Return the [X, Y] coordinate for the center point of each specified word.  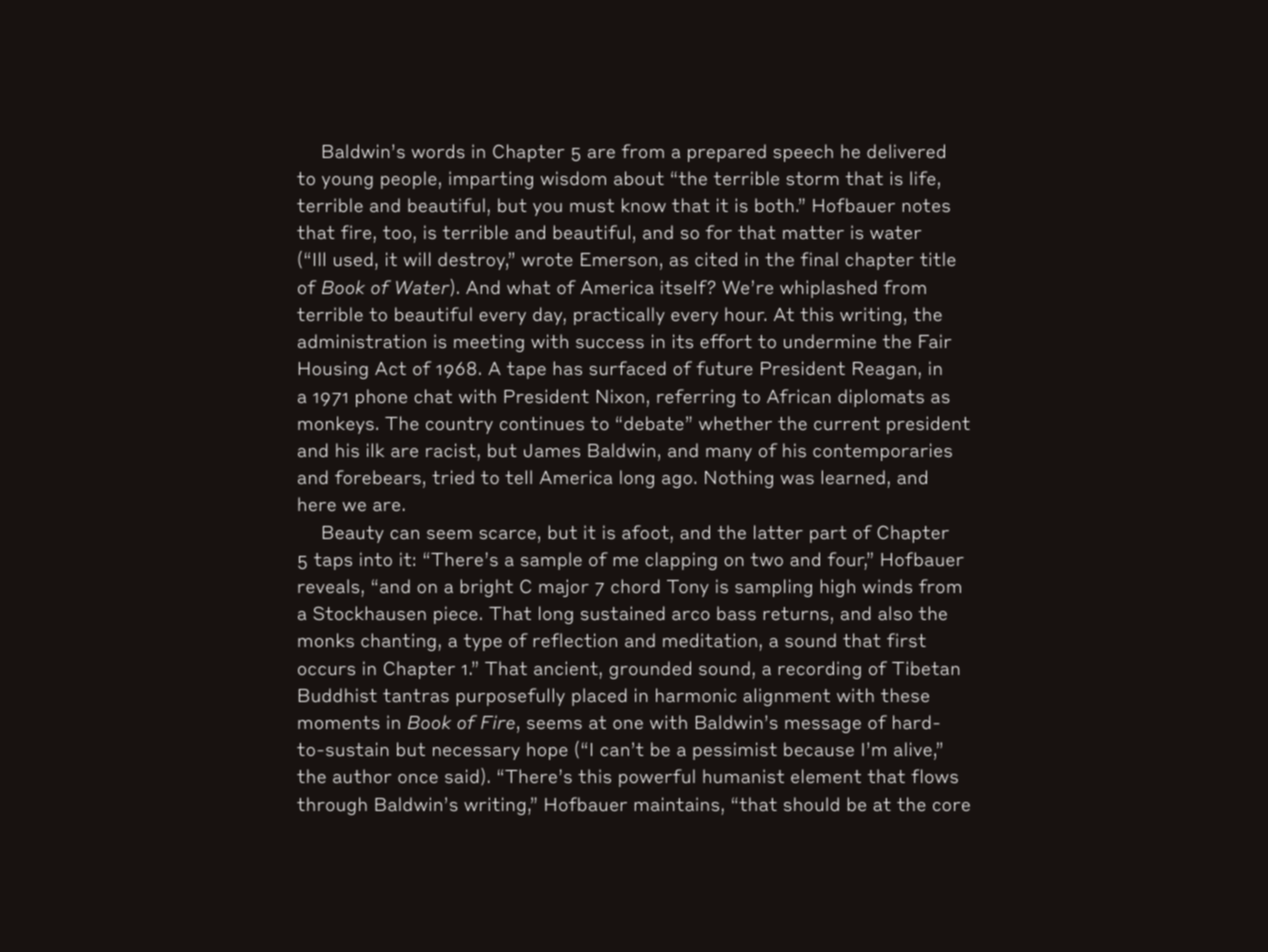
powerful [657, 778]
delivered [906, 151]
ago [677, 481]
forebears [378, 477]
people [408, 180]
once [418, 778]
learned [853, 477]
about [639, 178]
